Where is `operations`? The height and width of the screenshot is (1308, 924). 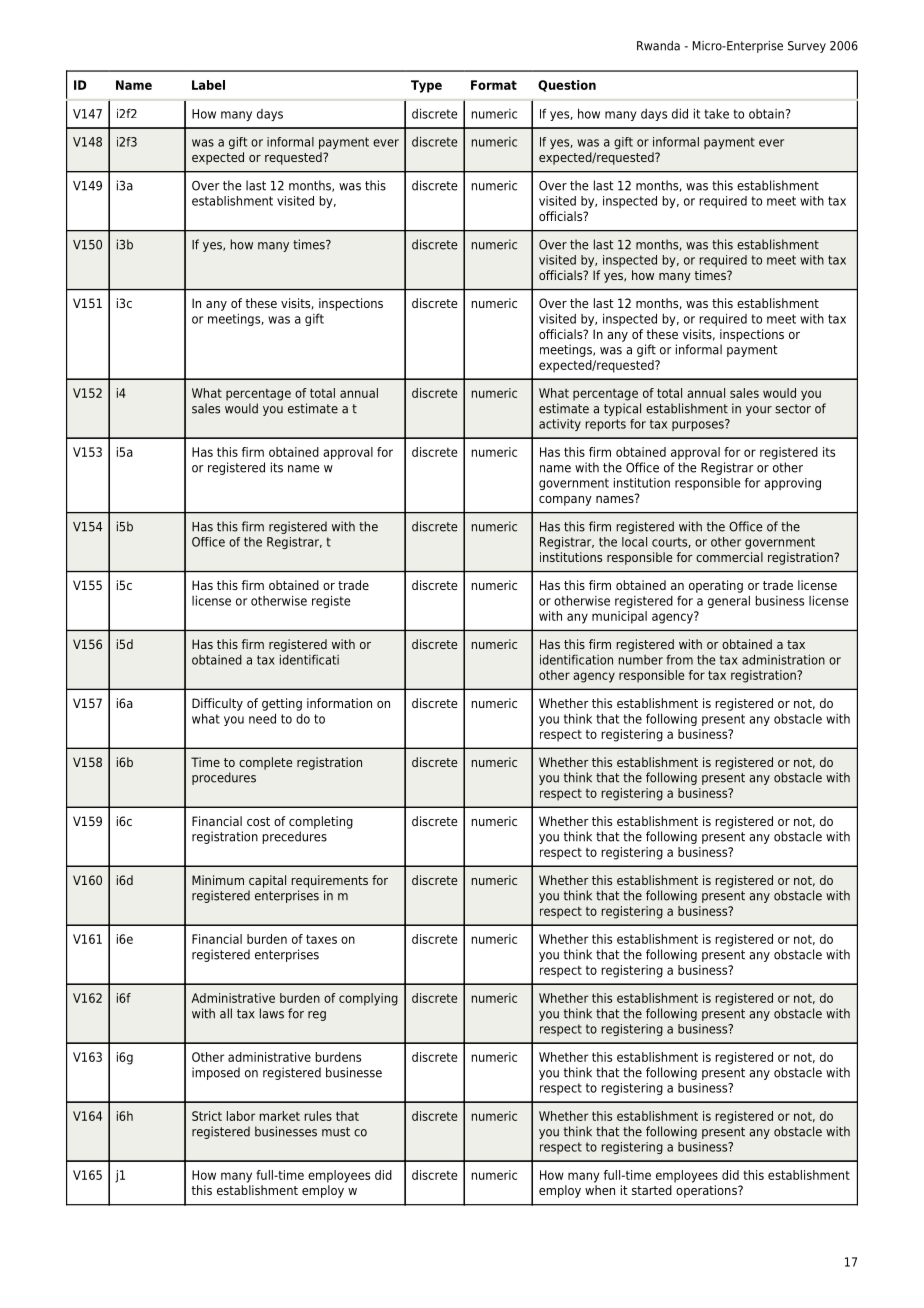 operations is located at coordinates (707, 1191).
